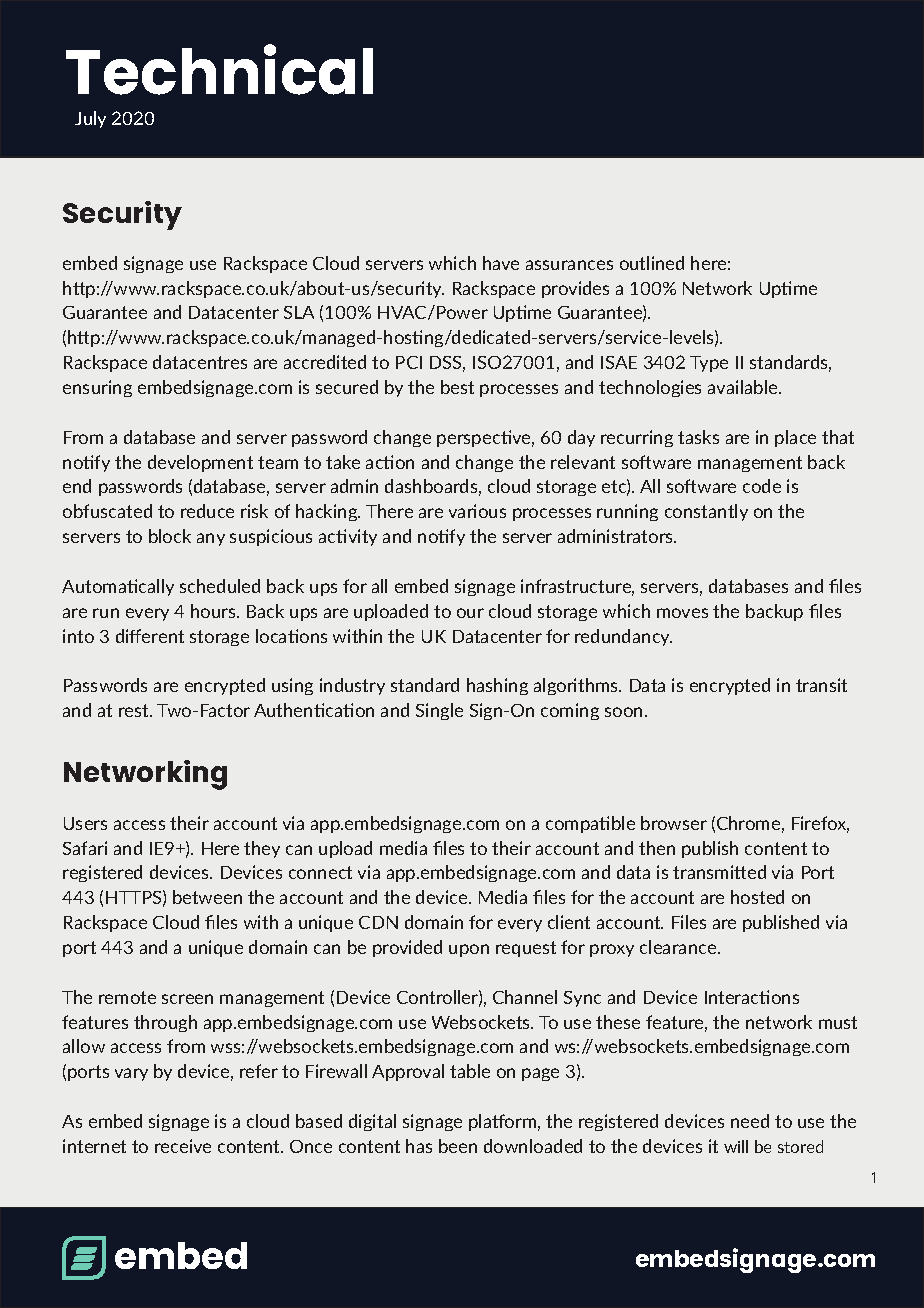 The height and width of the screenshot is (1308, 924). I want to click on SLA, so click(299, 312).
